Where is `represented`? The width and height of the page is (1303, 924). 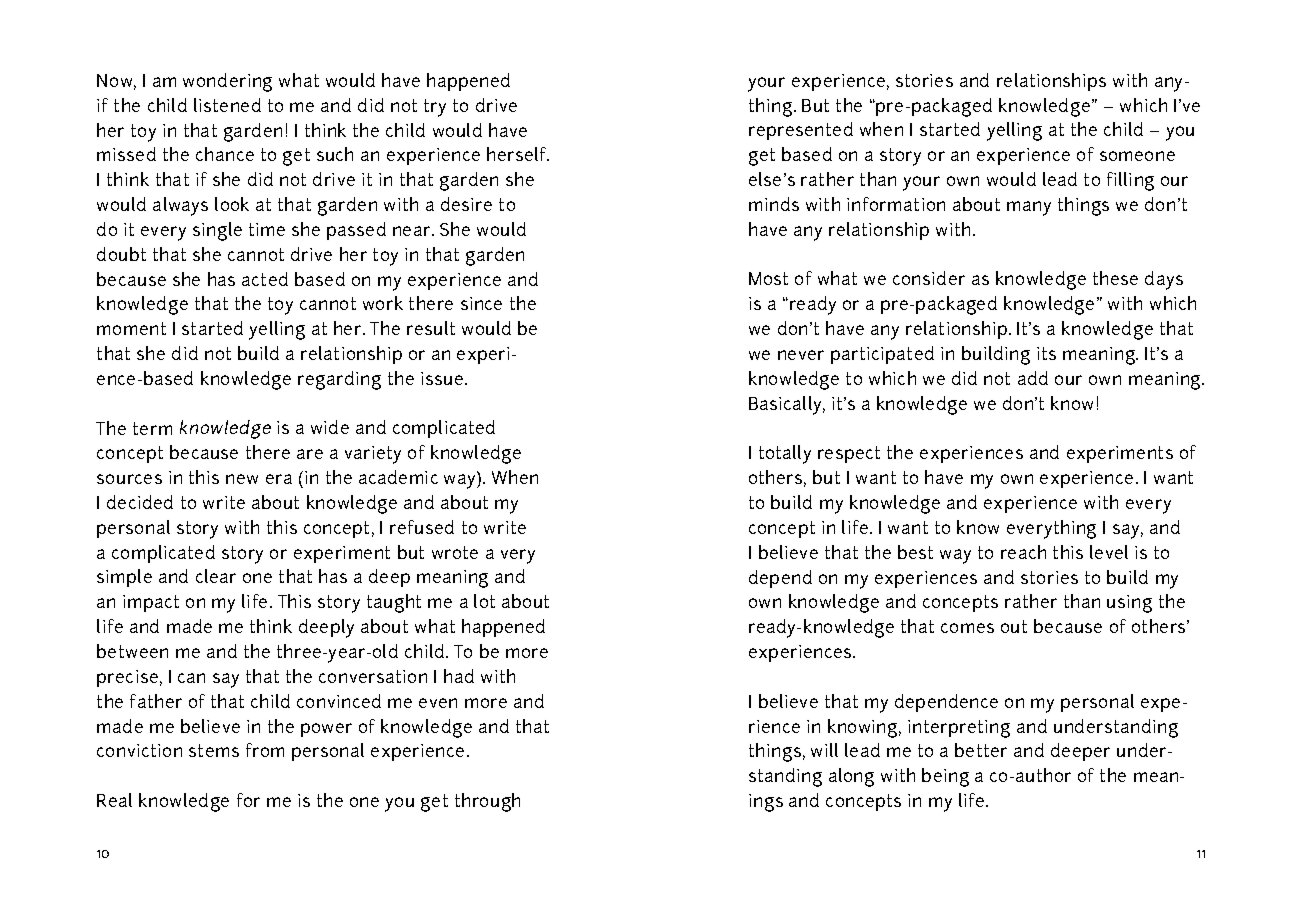 represented is located at coordinates (801, 131).
